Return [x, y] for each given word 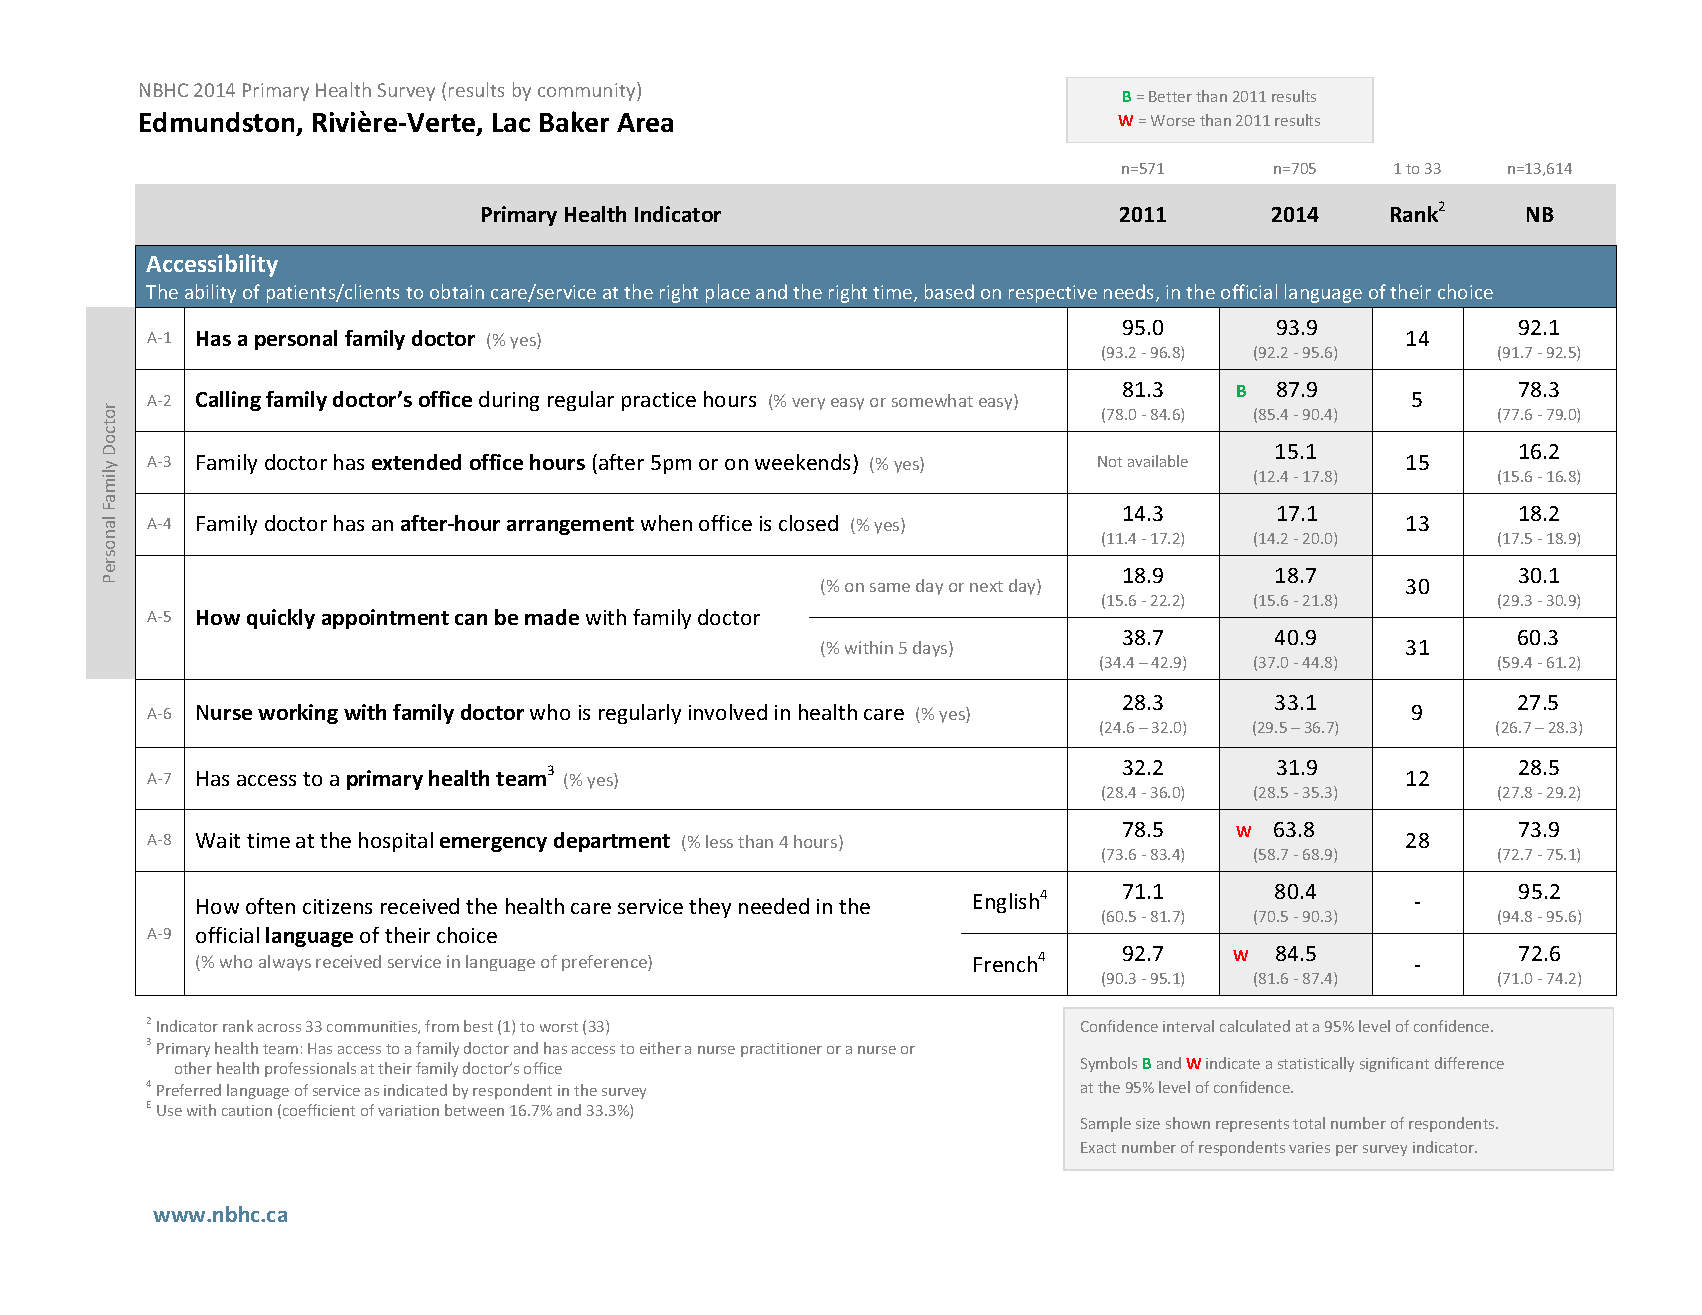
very [808, 404]
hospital [396, 842]
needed [774, 906]
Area [645, 122]
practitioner [781, 1050]
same [890, 587]
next [986, 586]
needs [1130, 293]
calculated [1255, 1026]
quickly [281, 619]
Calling [228, 401]
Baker [574, 121]
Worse [1173, 120]
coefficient [319, 1110]
